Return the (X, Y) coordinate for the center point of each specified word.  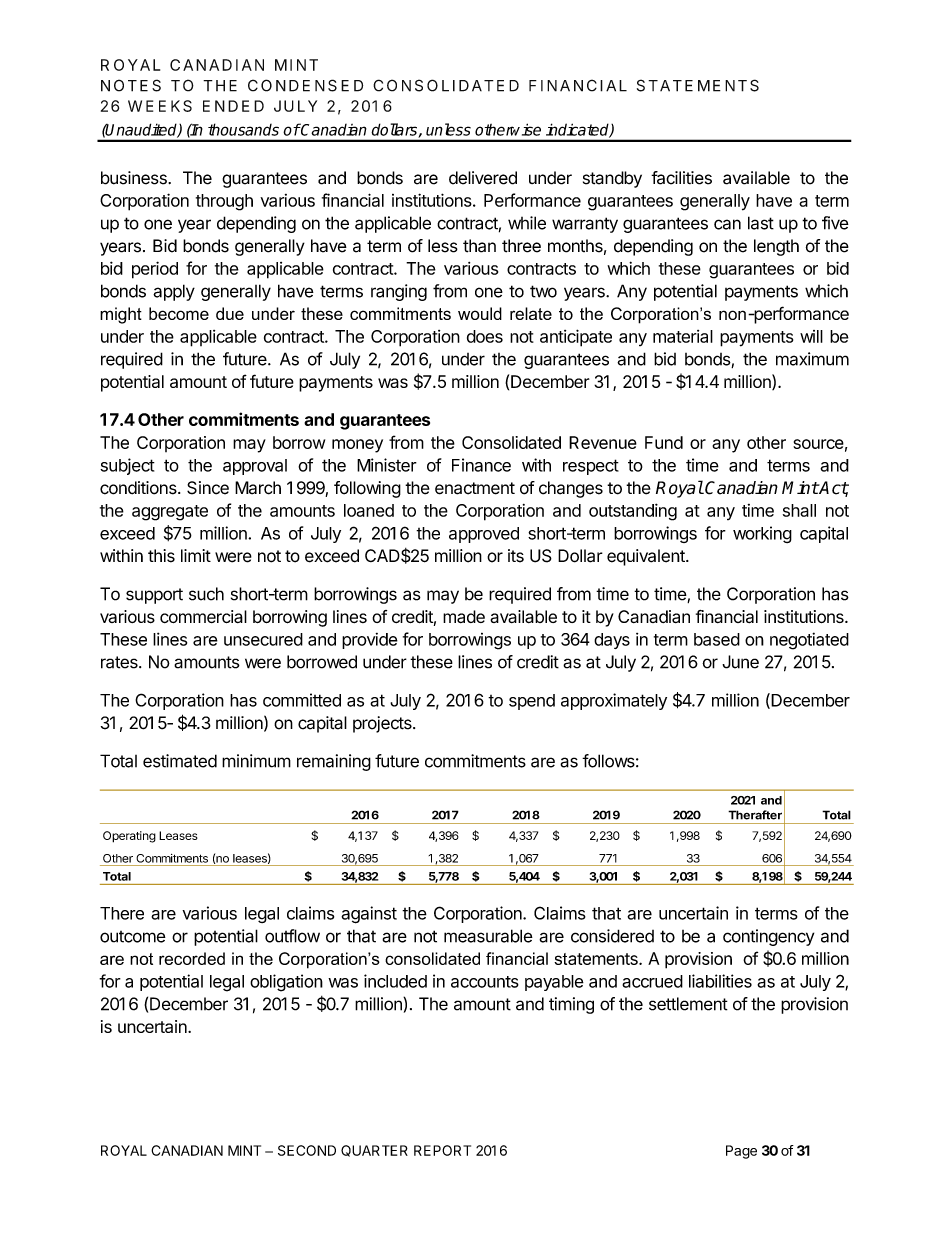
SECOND (307, 1150)
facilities (681, 178)
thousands (243, 129)
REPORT (442, 1150)
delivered (483, 178)
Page (741, 1152)
